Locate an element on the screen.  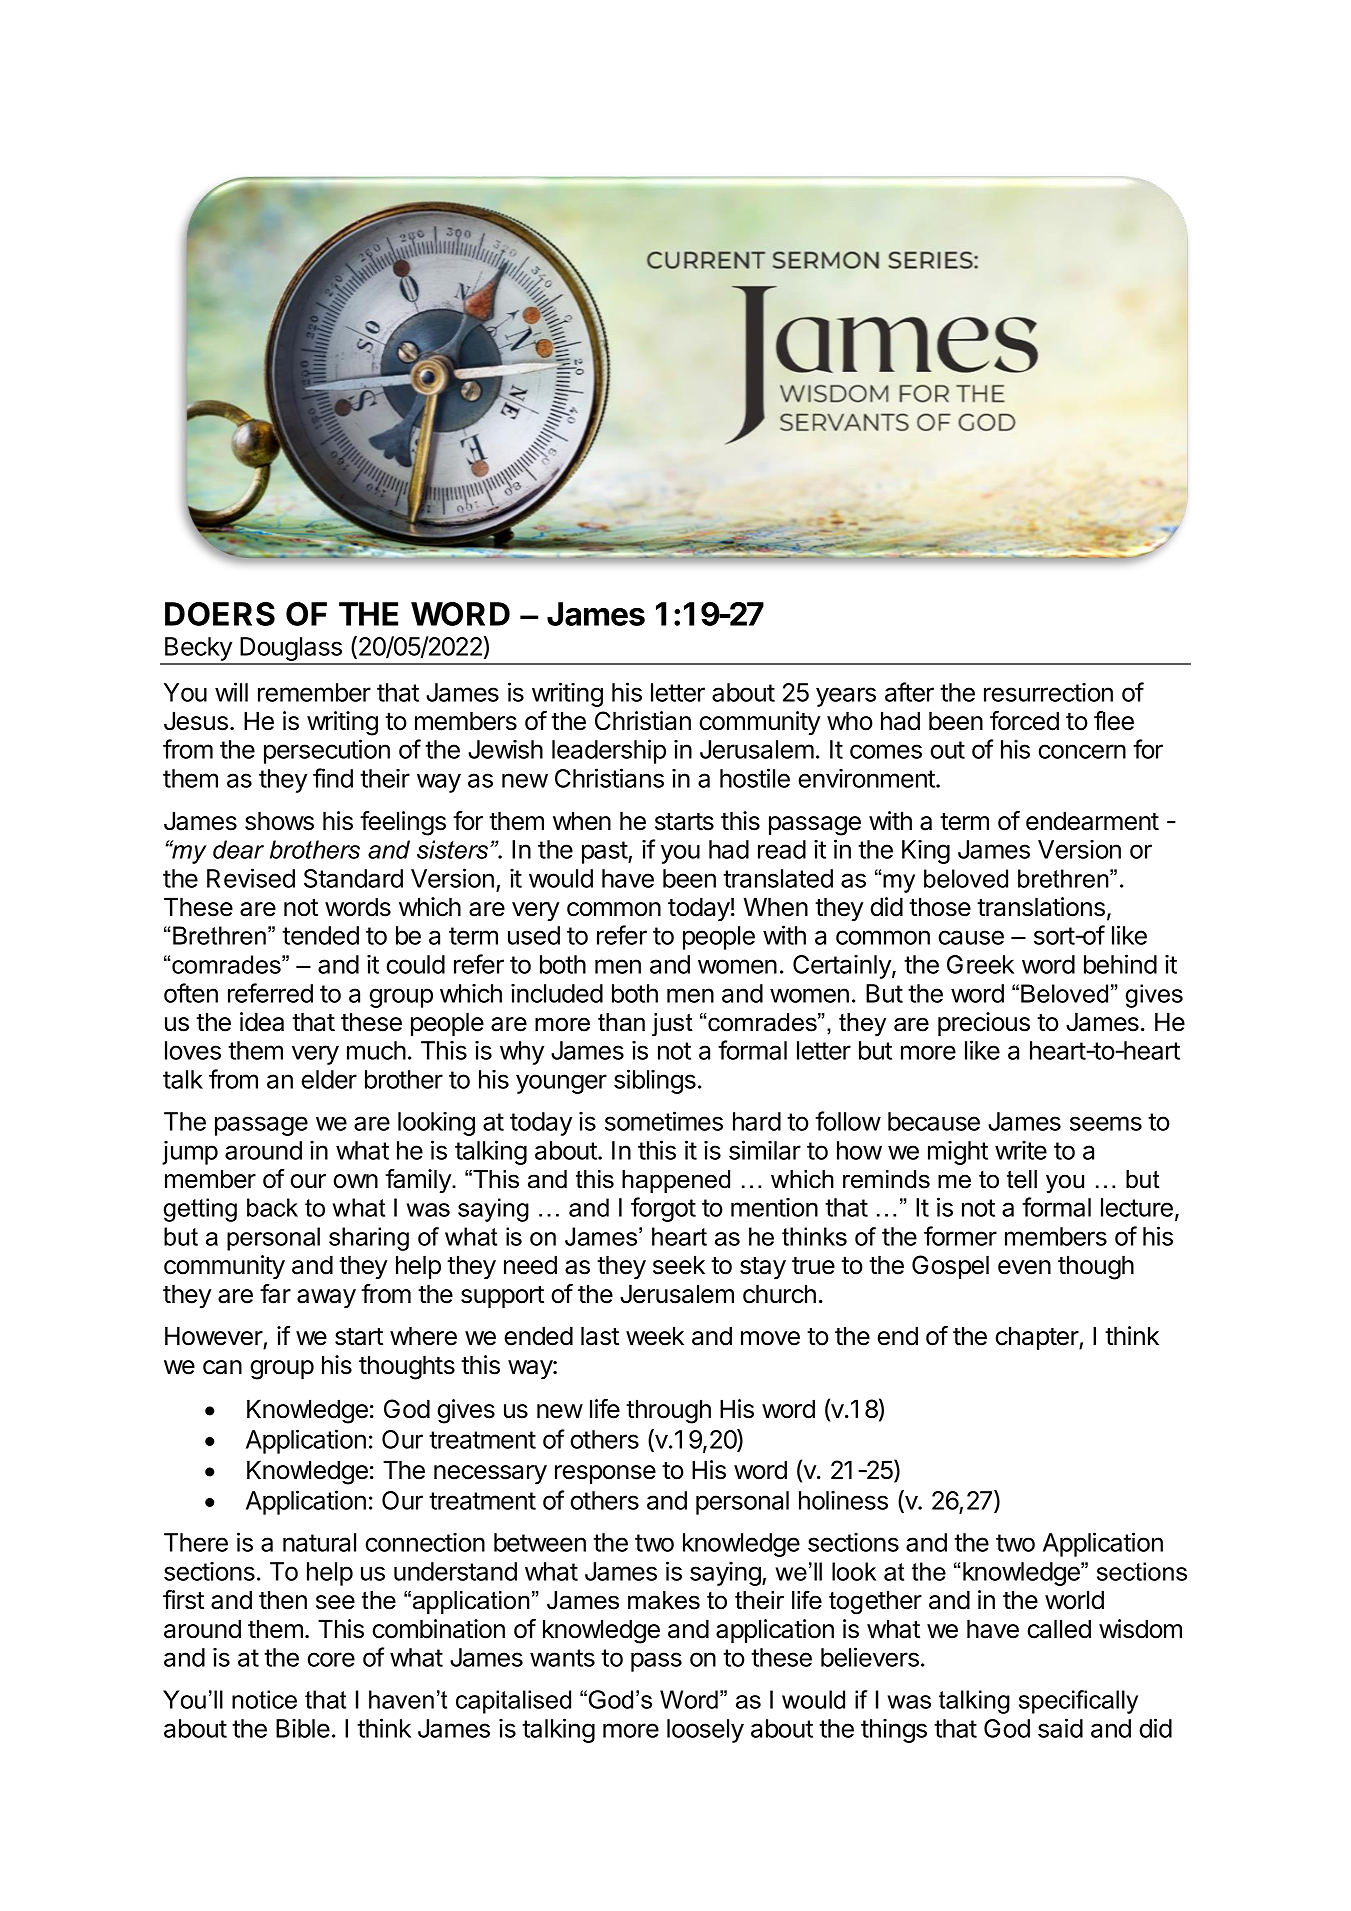
resurrection is located at coordinates (1048, 692).
